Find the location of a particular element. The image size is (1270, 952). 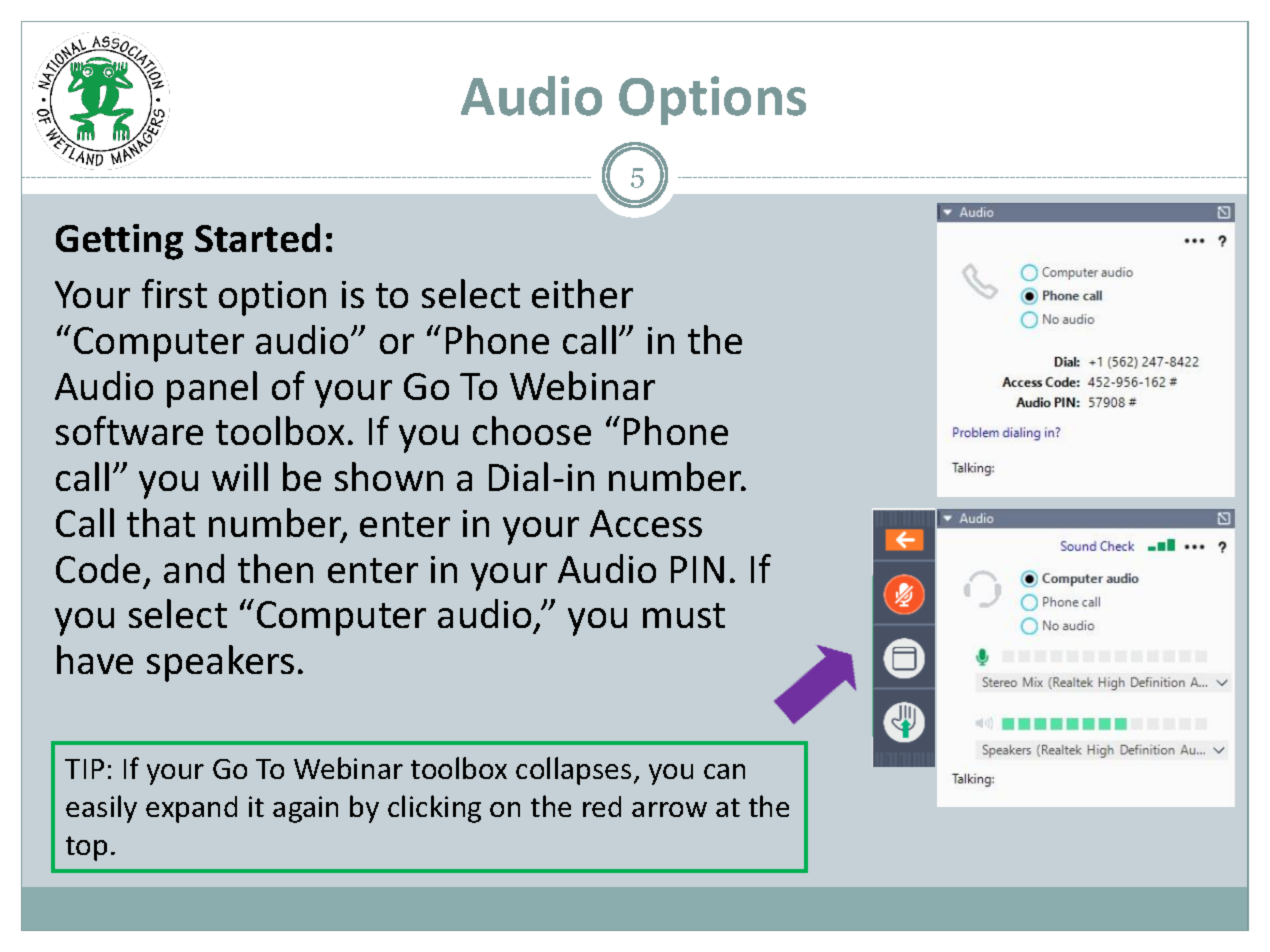

either is located at coordinates (582, 293).
